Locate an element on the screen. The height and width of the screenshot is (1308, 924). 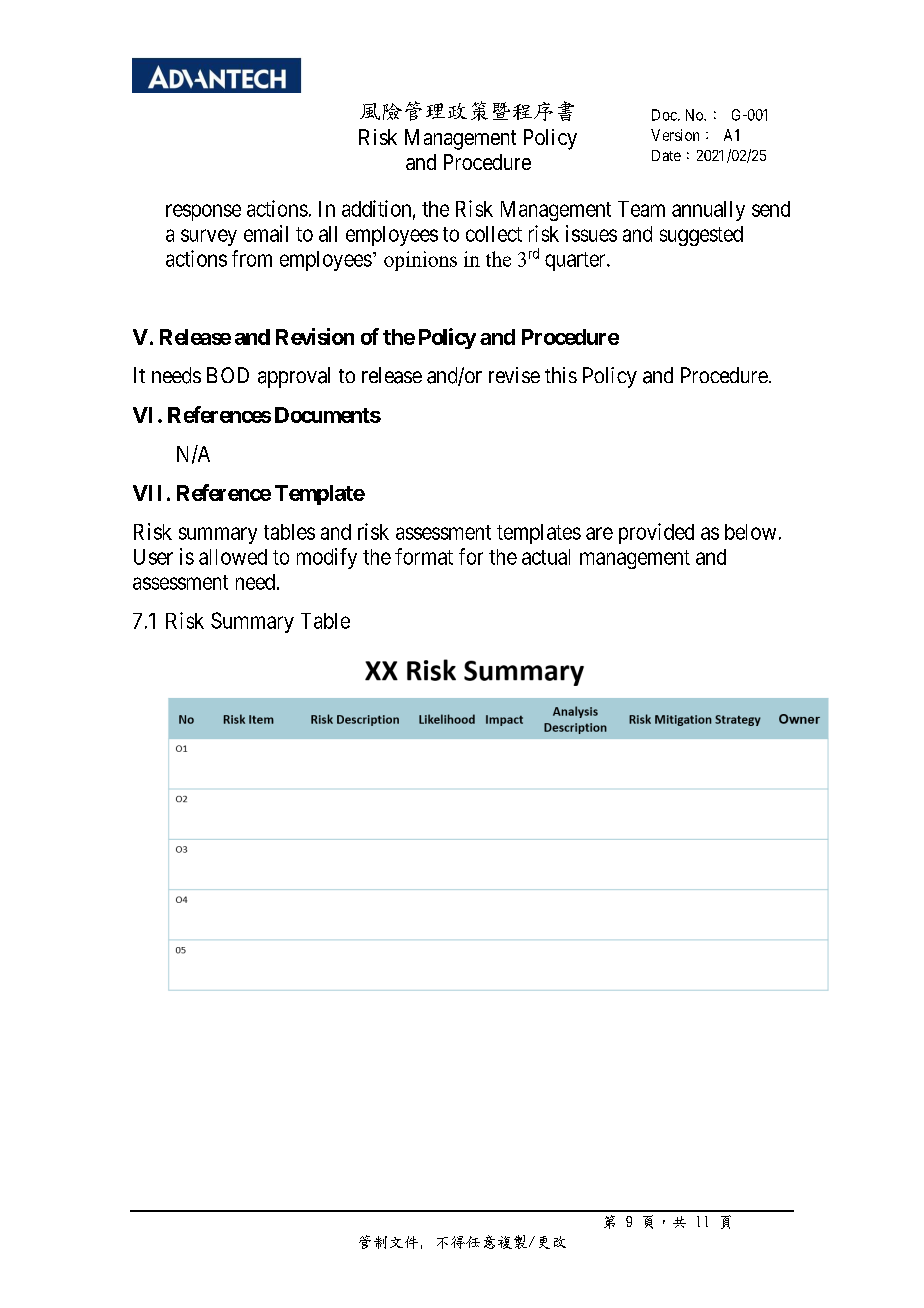
response is located at coordinates (203, 212).
